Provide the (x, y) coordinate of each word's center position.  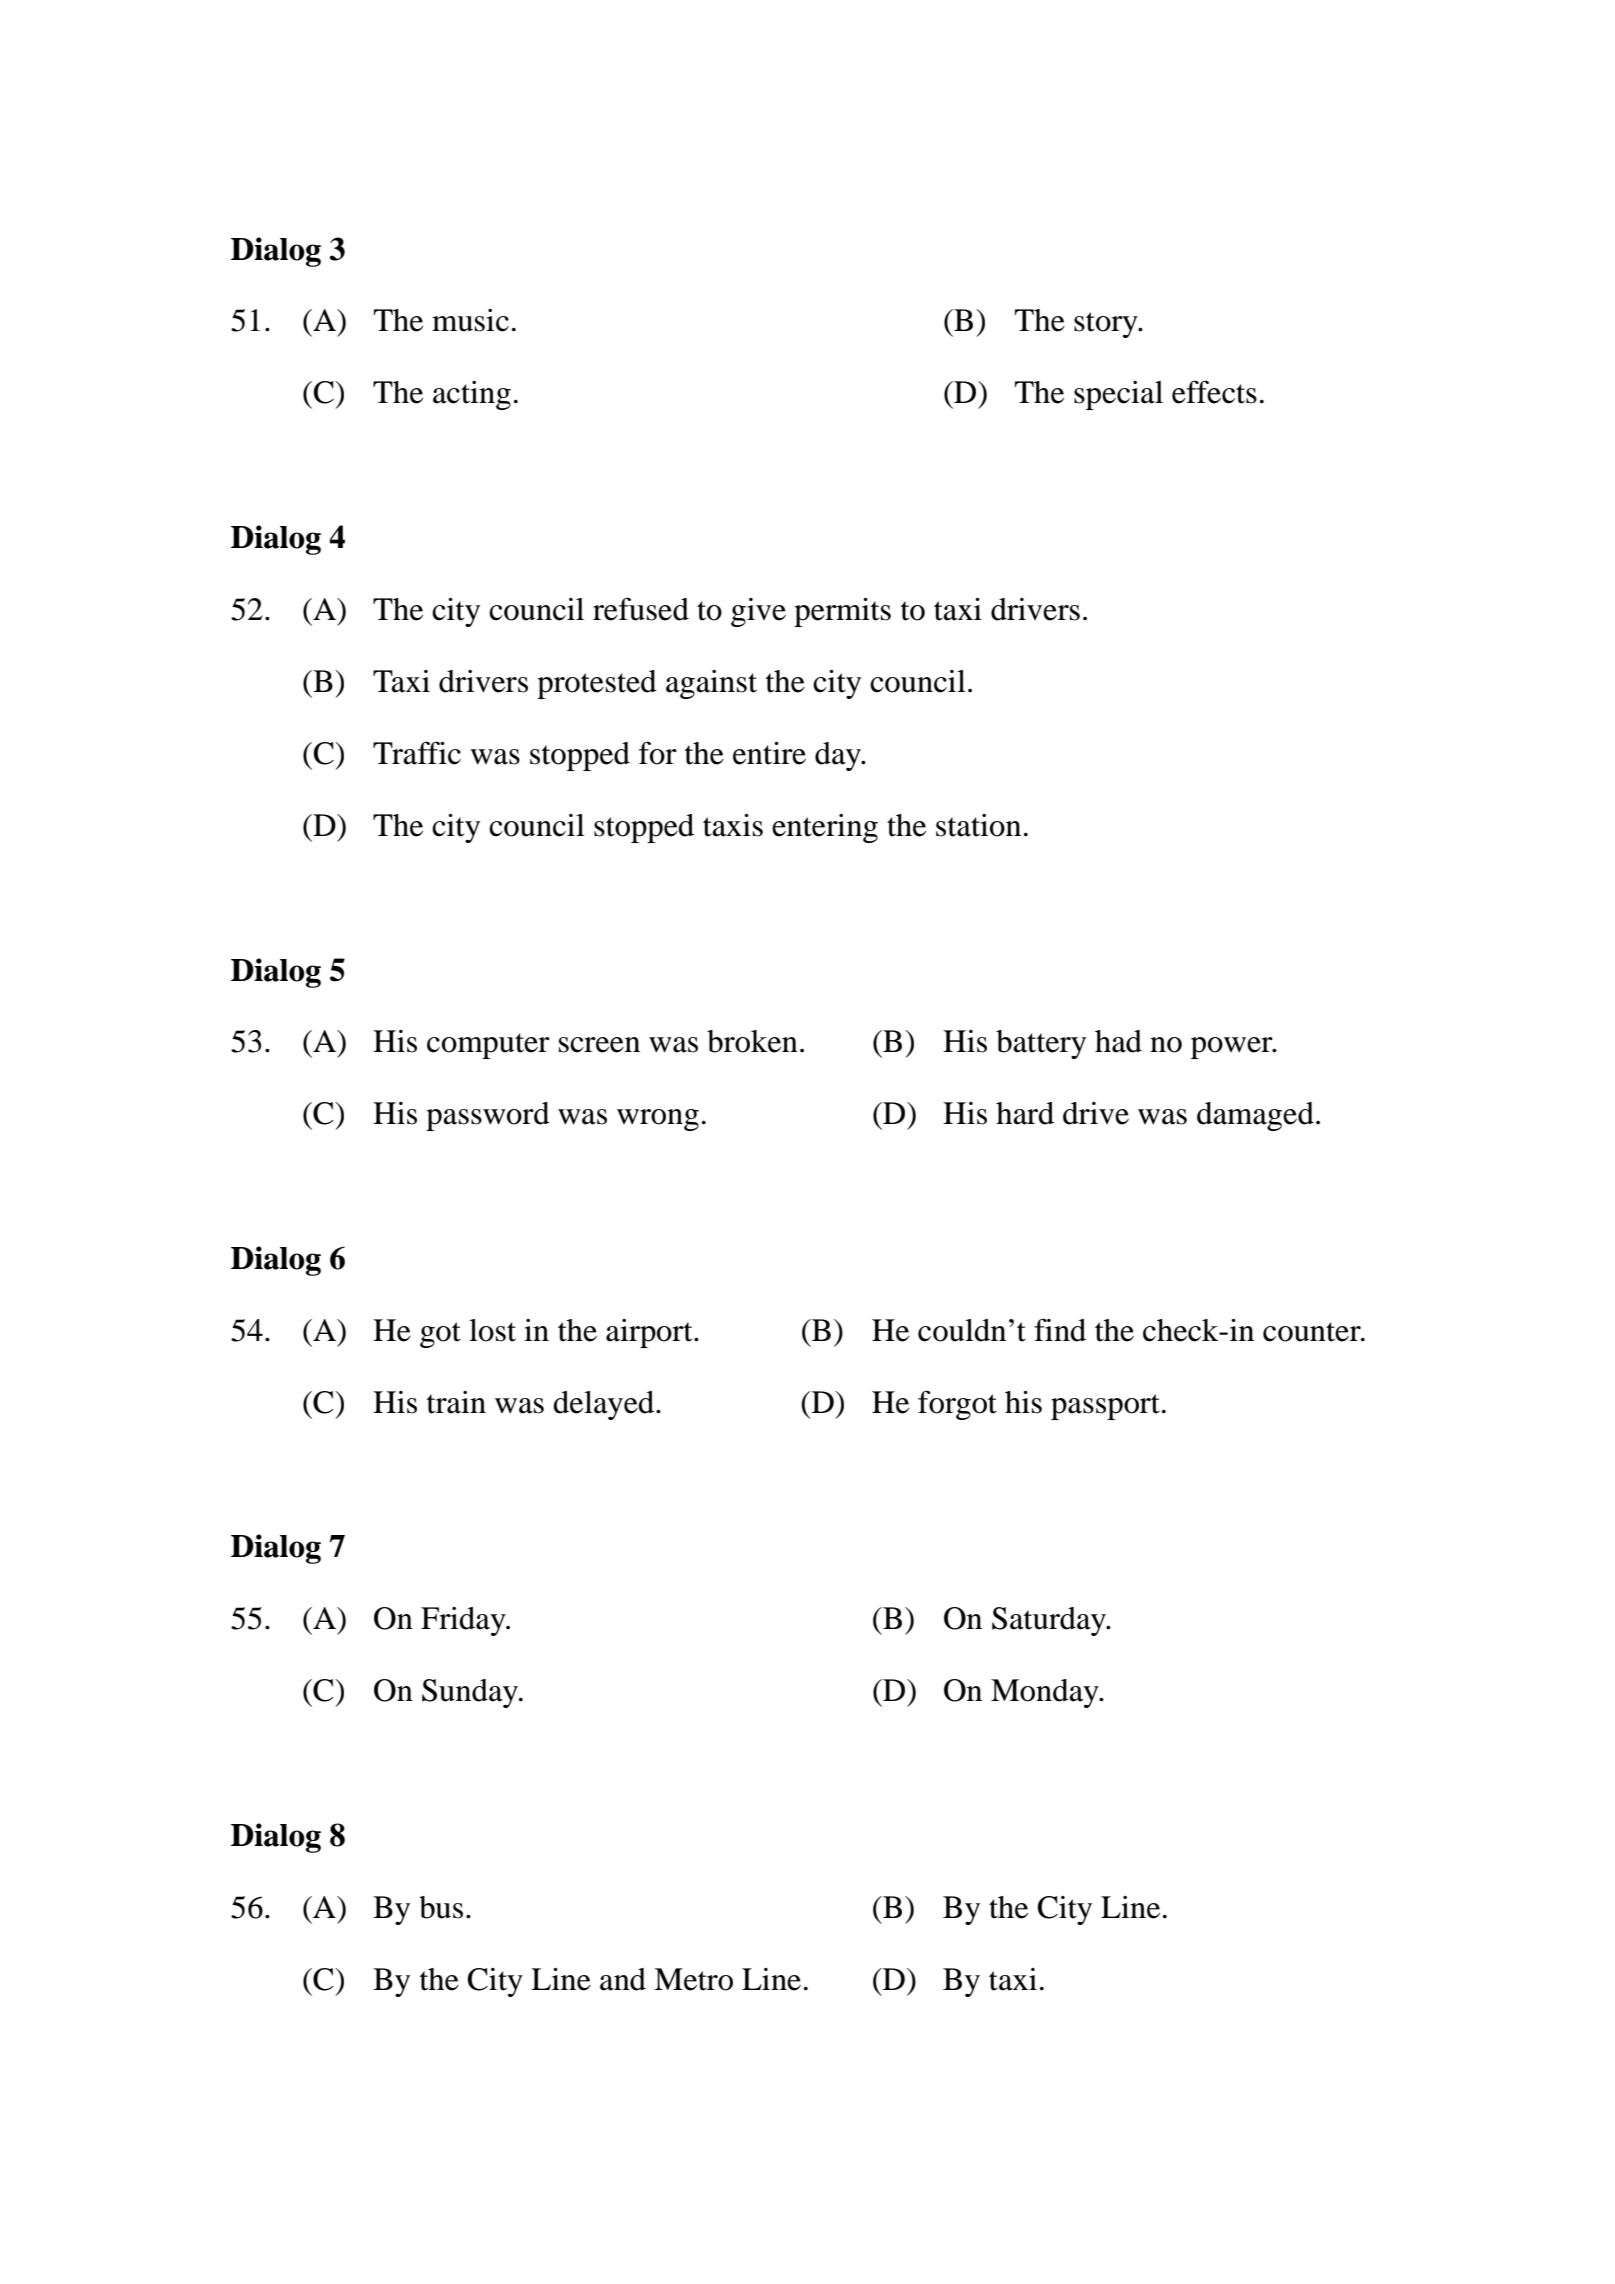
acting (472, 395)
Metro (693, 1979)
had (1118, 1041)
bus (441, 1907)
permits (842, 612)
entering (825, 828)
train (456, 1402)
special (1118, 395)
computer (488, 1046)
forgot (957, 1405)
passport (1105, 1407)
